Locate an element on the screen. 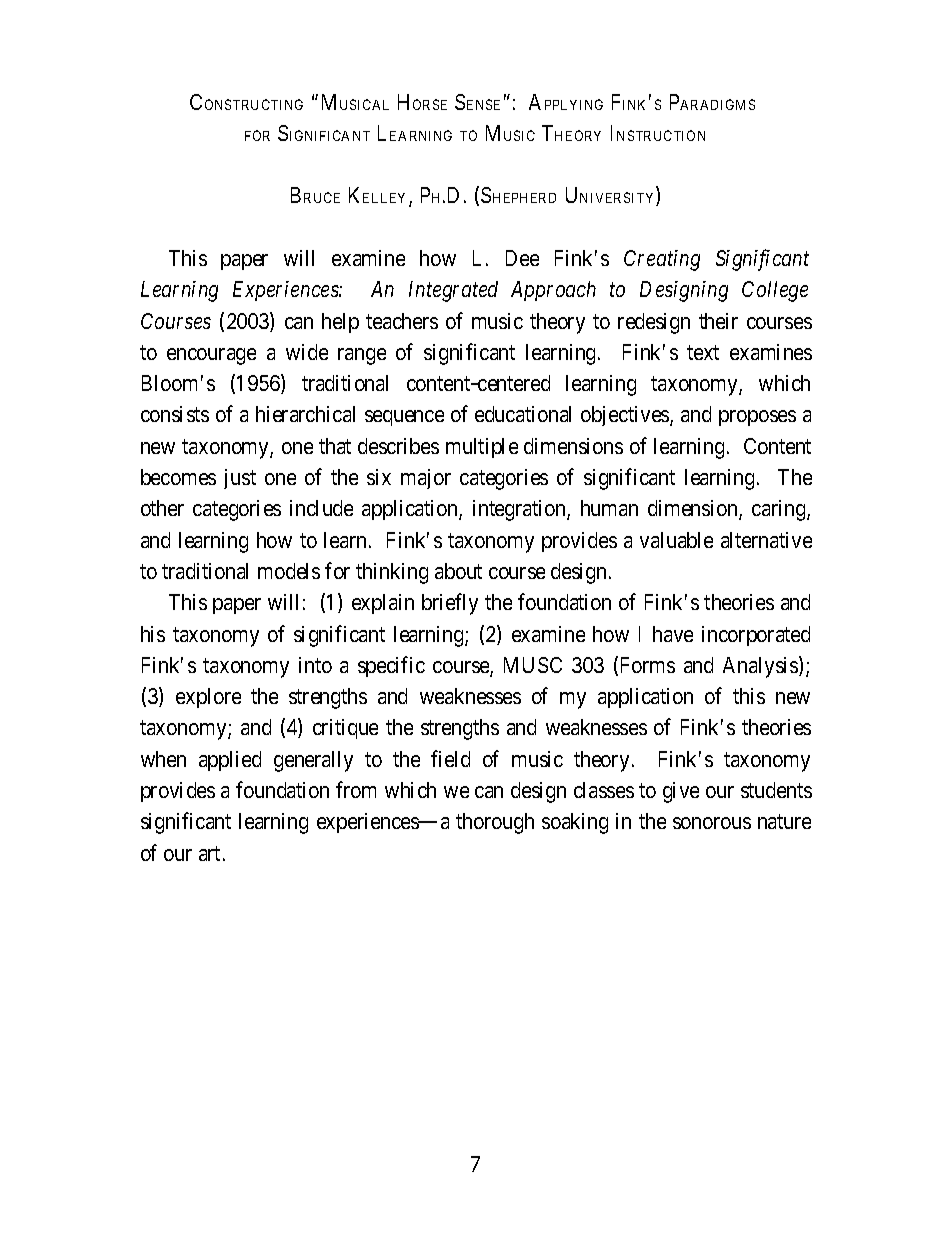  specific is located at coordinates (391, 666).
